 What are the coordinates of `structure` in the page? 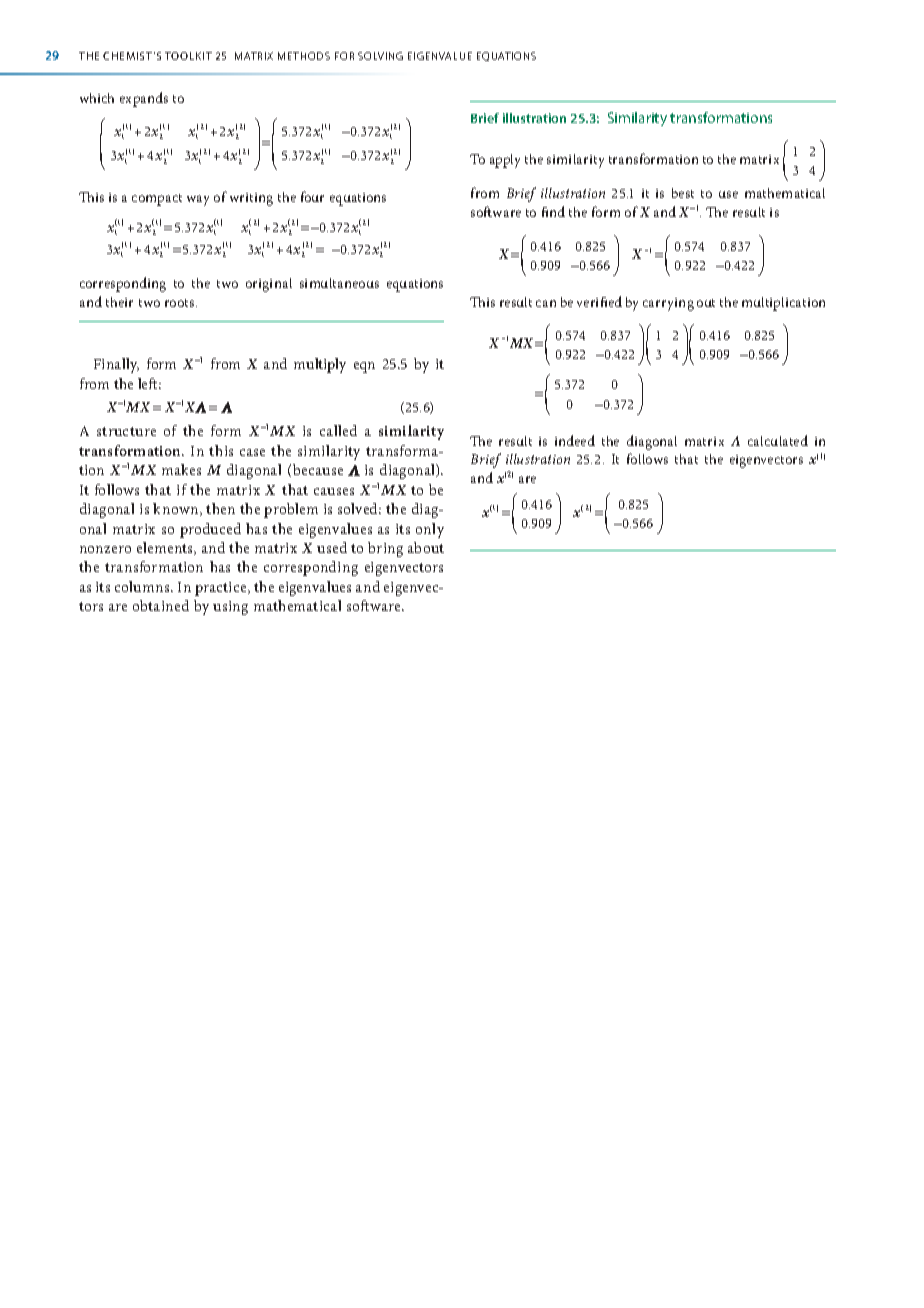 It's located at (126, 431).
